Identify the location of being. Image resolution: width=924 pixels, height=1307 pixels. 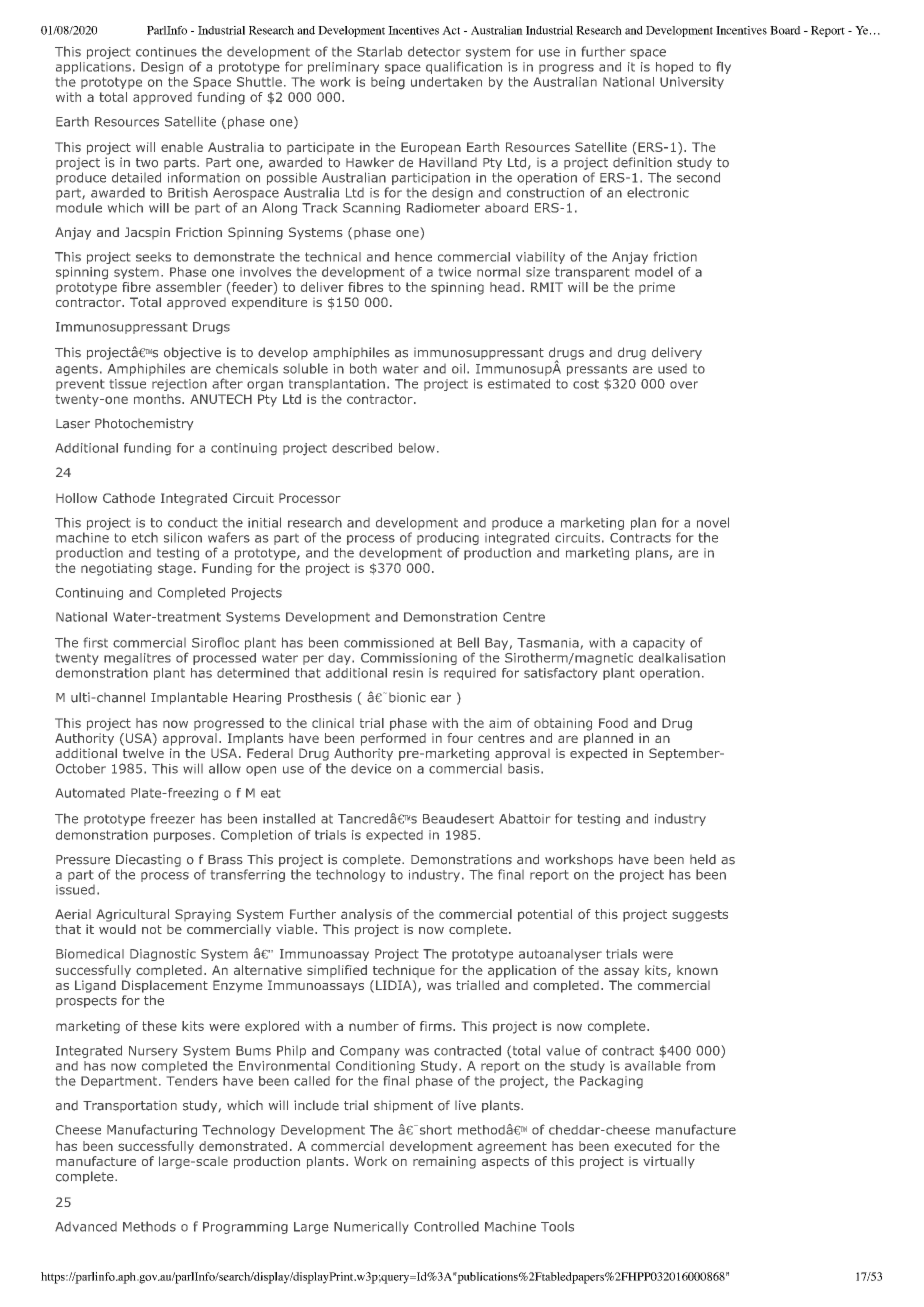
(388, 83).
